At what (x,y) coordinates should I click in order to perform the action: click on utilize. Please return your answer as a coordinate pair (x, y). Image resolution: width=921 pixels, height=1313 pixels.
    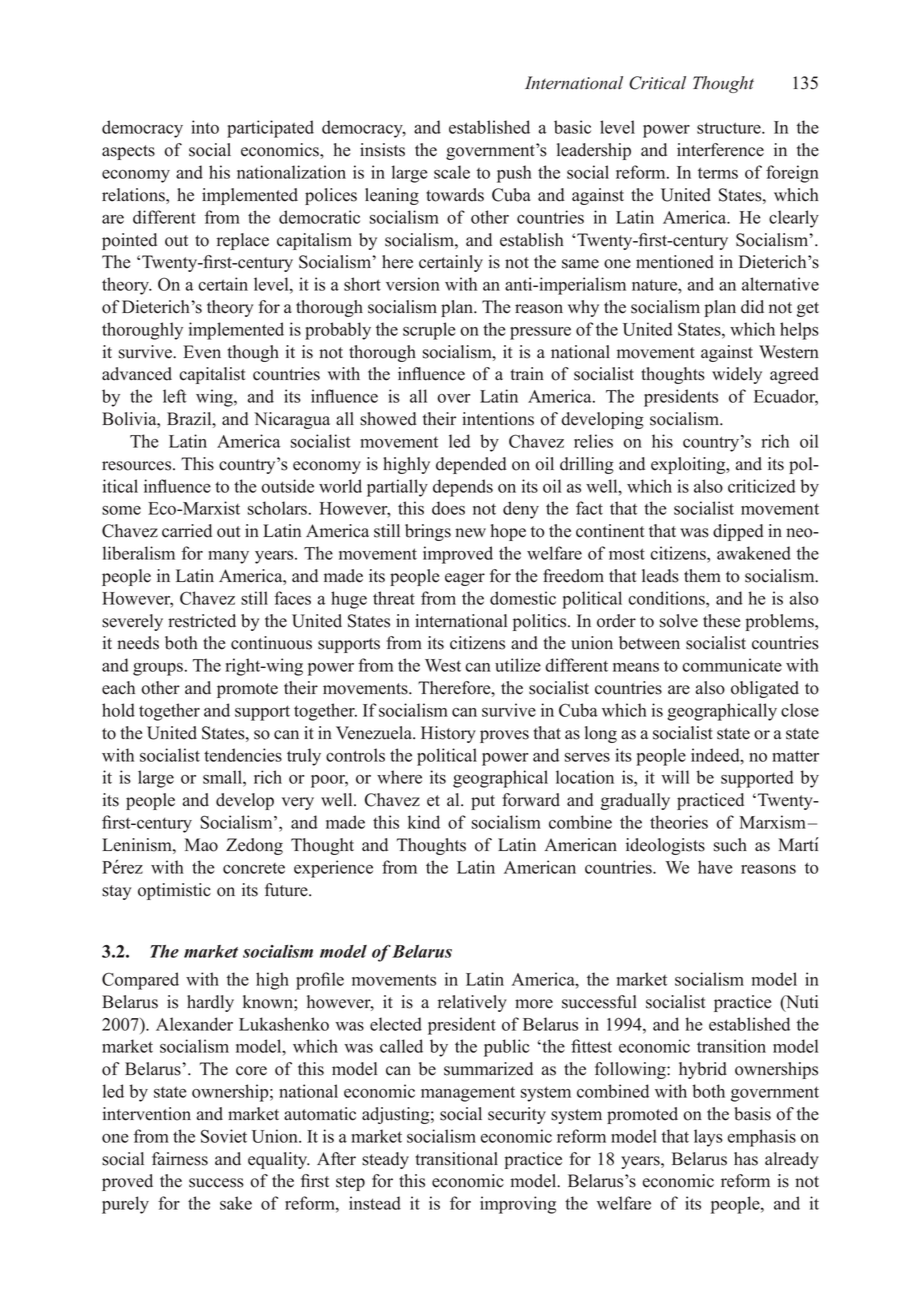
    Looking at the image, I should click on (518, 665).
